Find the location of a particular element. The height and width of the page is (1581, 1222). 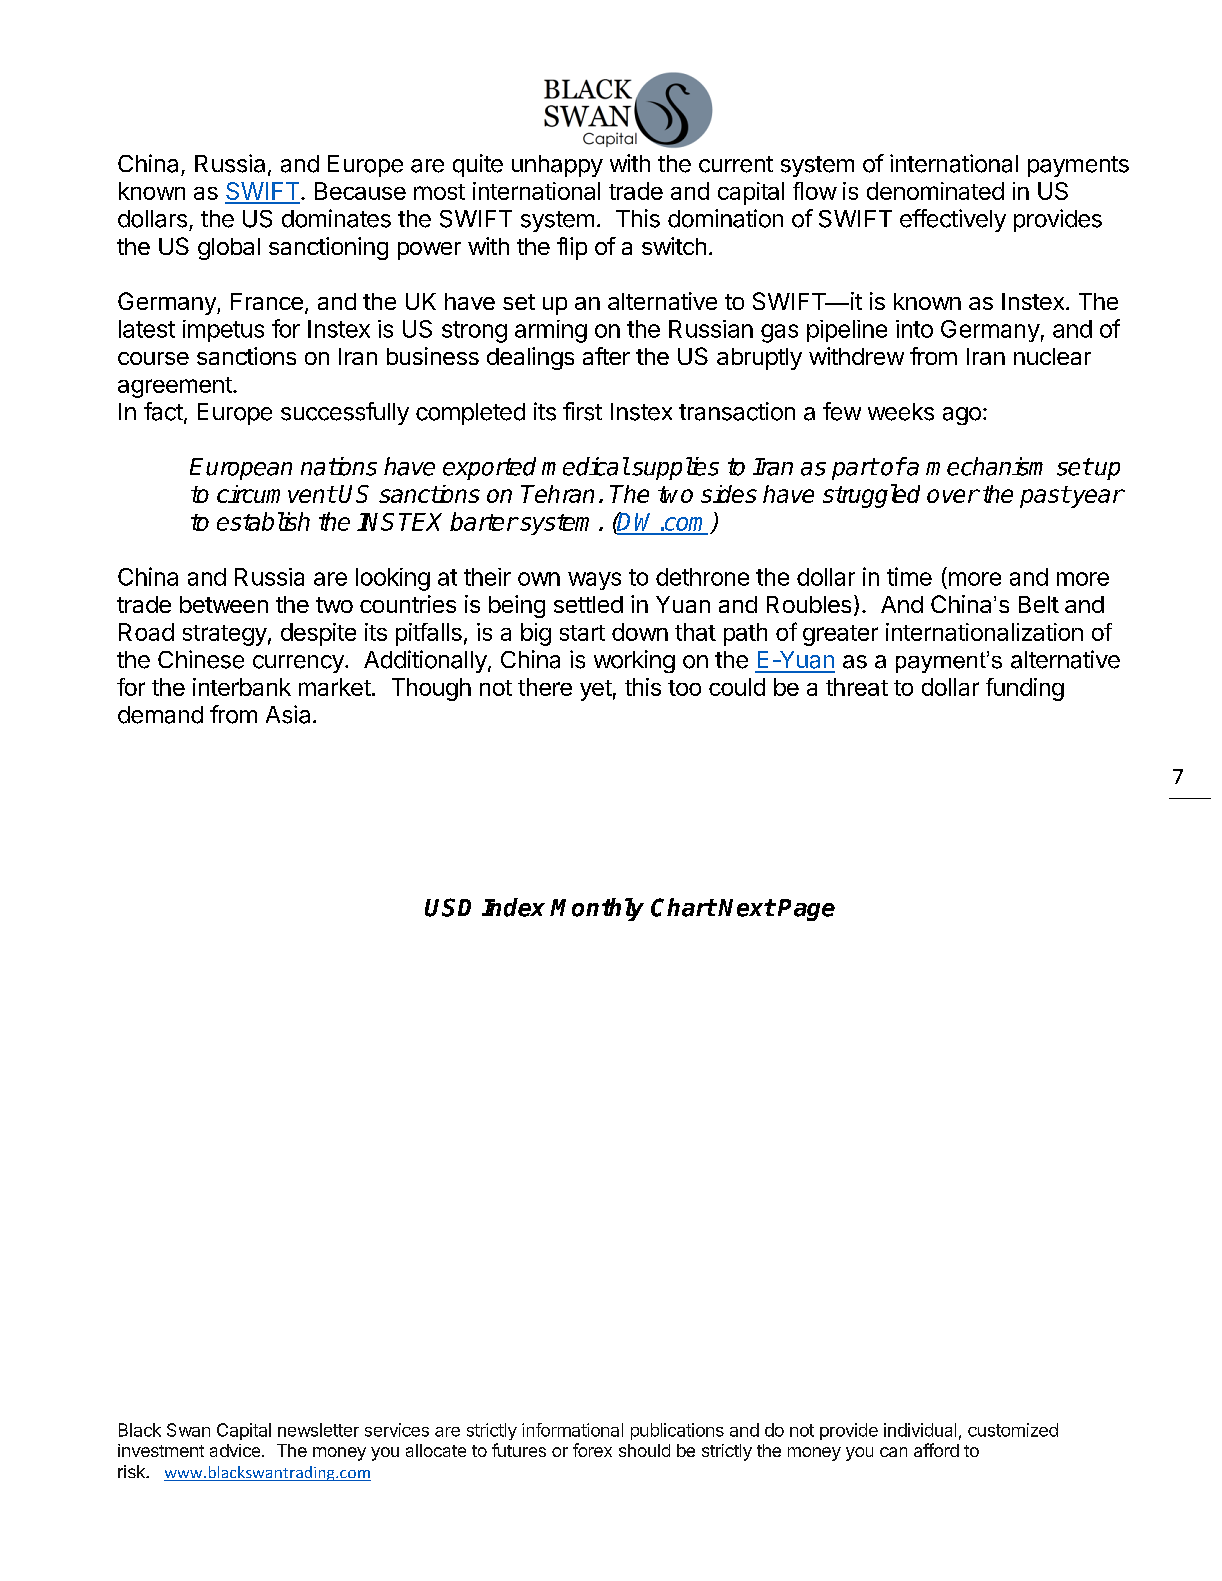

effectively is located at coordinates (953, 220).
